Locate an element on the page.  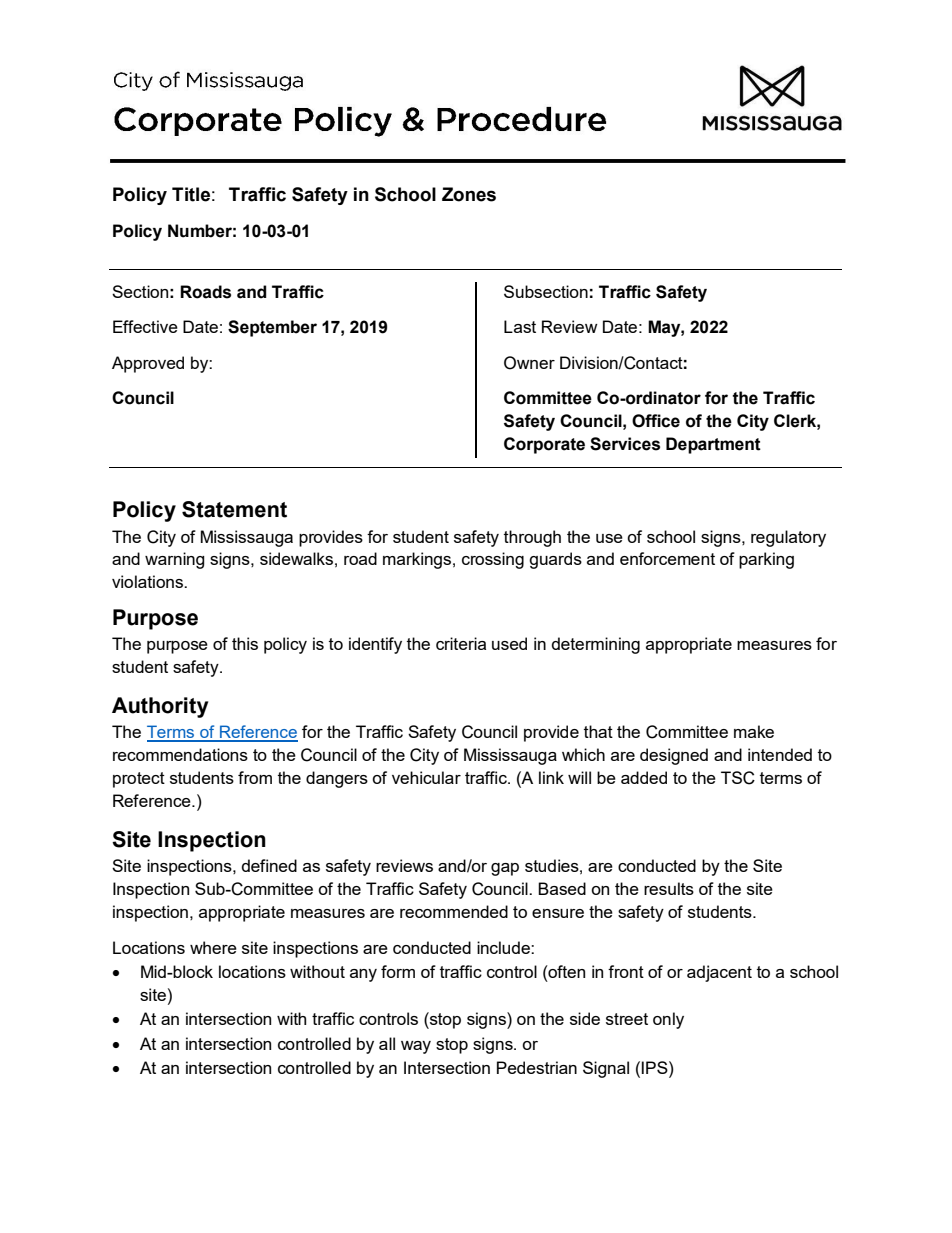
way is located at coordinates (416, 1047).
